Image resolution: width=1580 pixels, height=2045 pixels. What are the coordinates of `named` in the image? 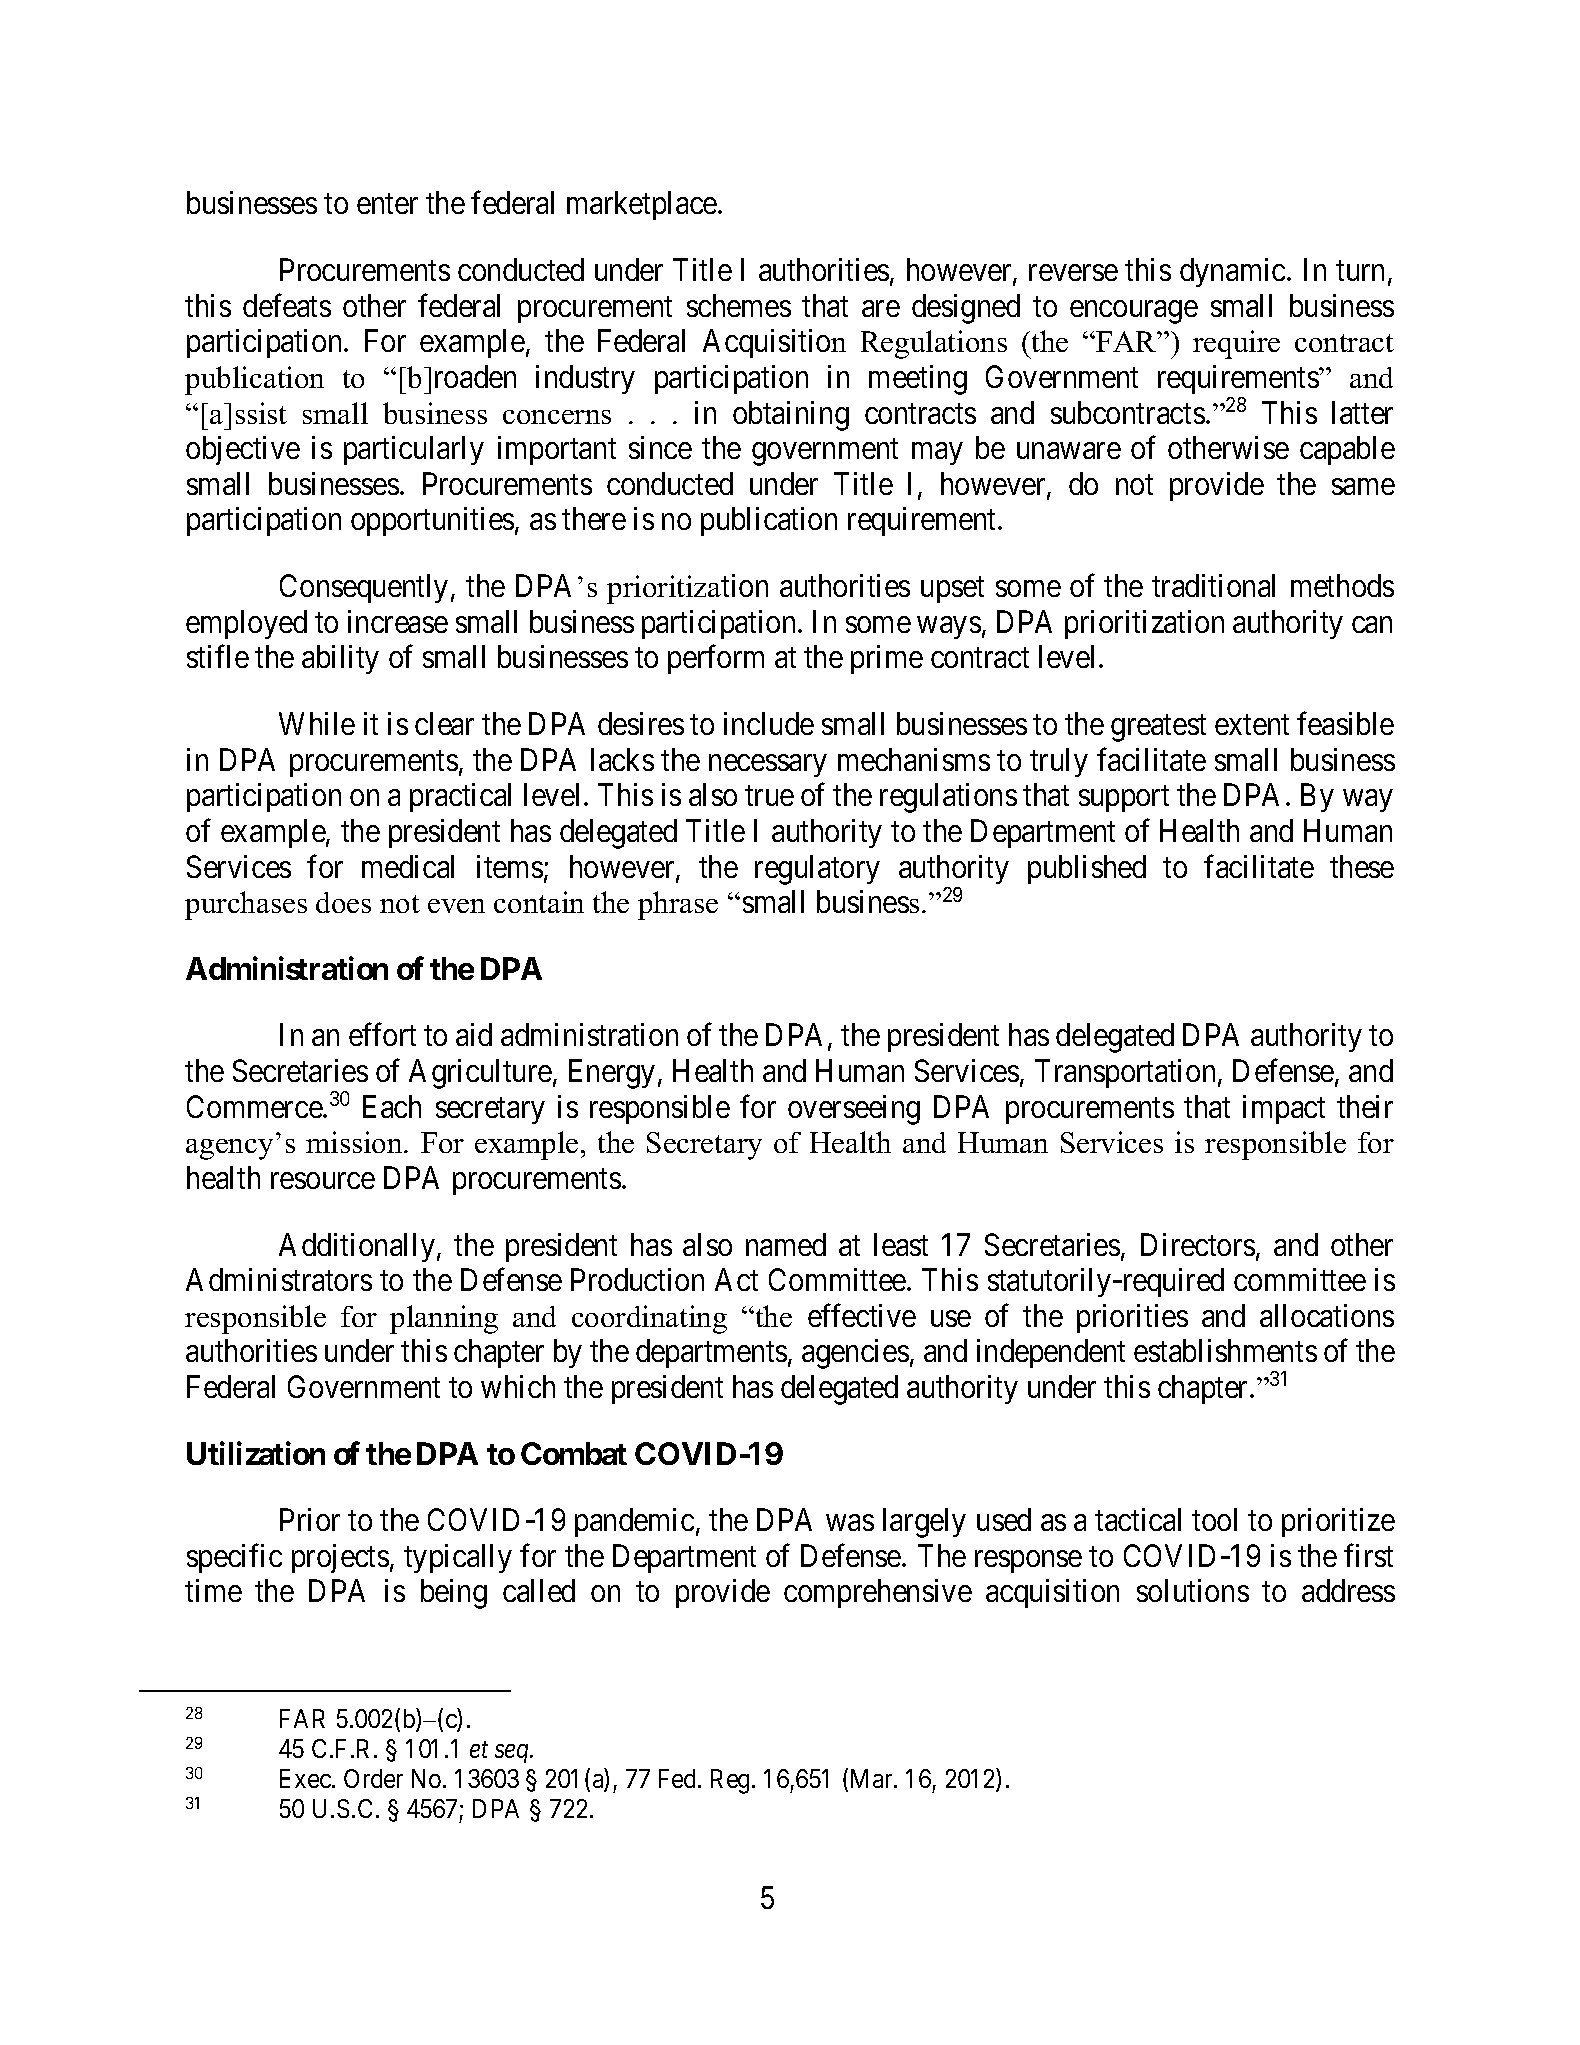 It's located at (786, 1244).
